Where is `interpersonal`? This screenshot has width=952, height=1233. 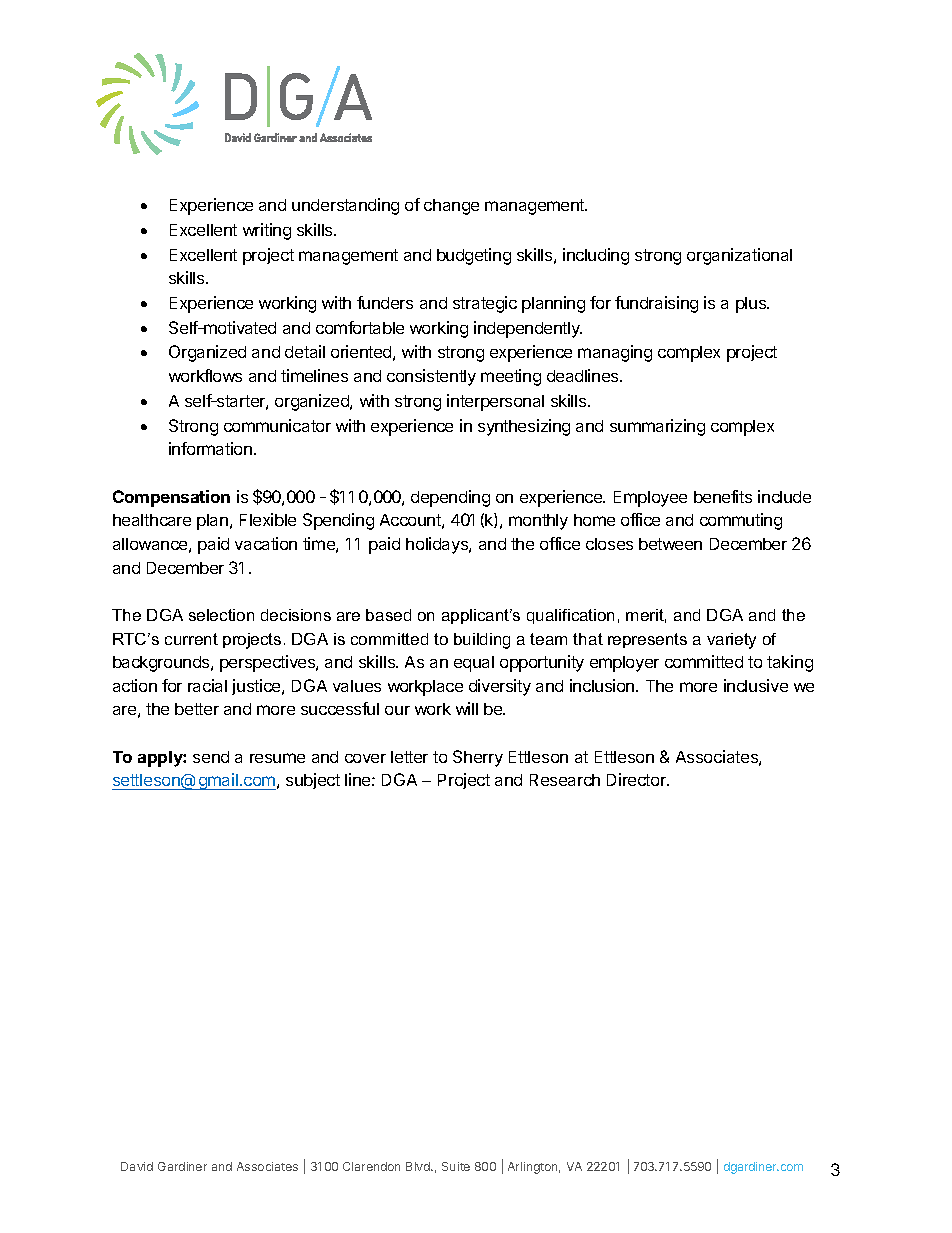
interpersonal is located at coordinates (495, 402).
